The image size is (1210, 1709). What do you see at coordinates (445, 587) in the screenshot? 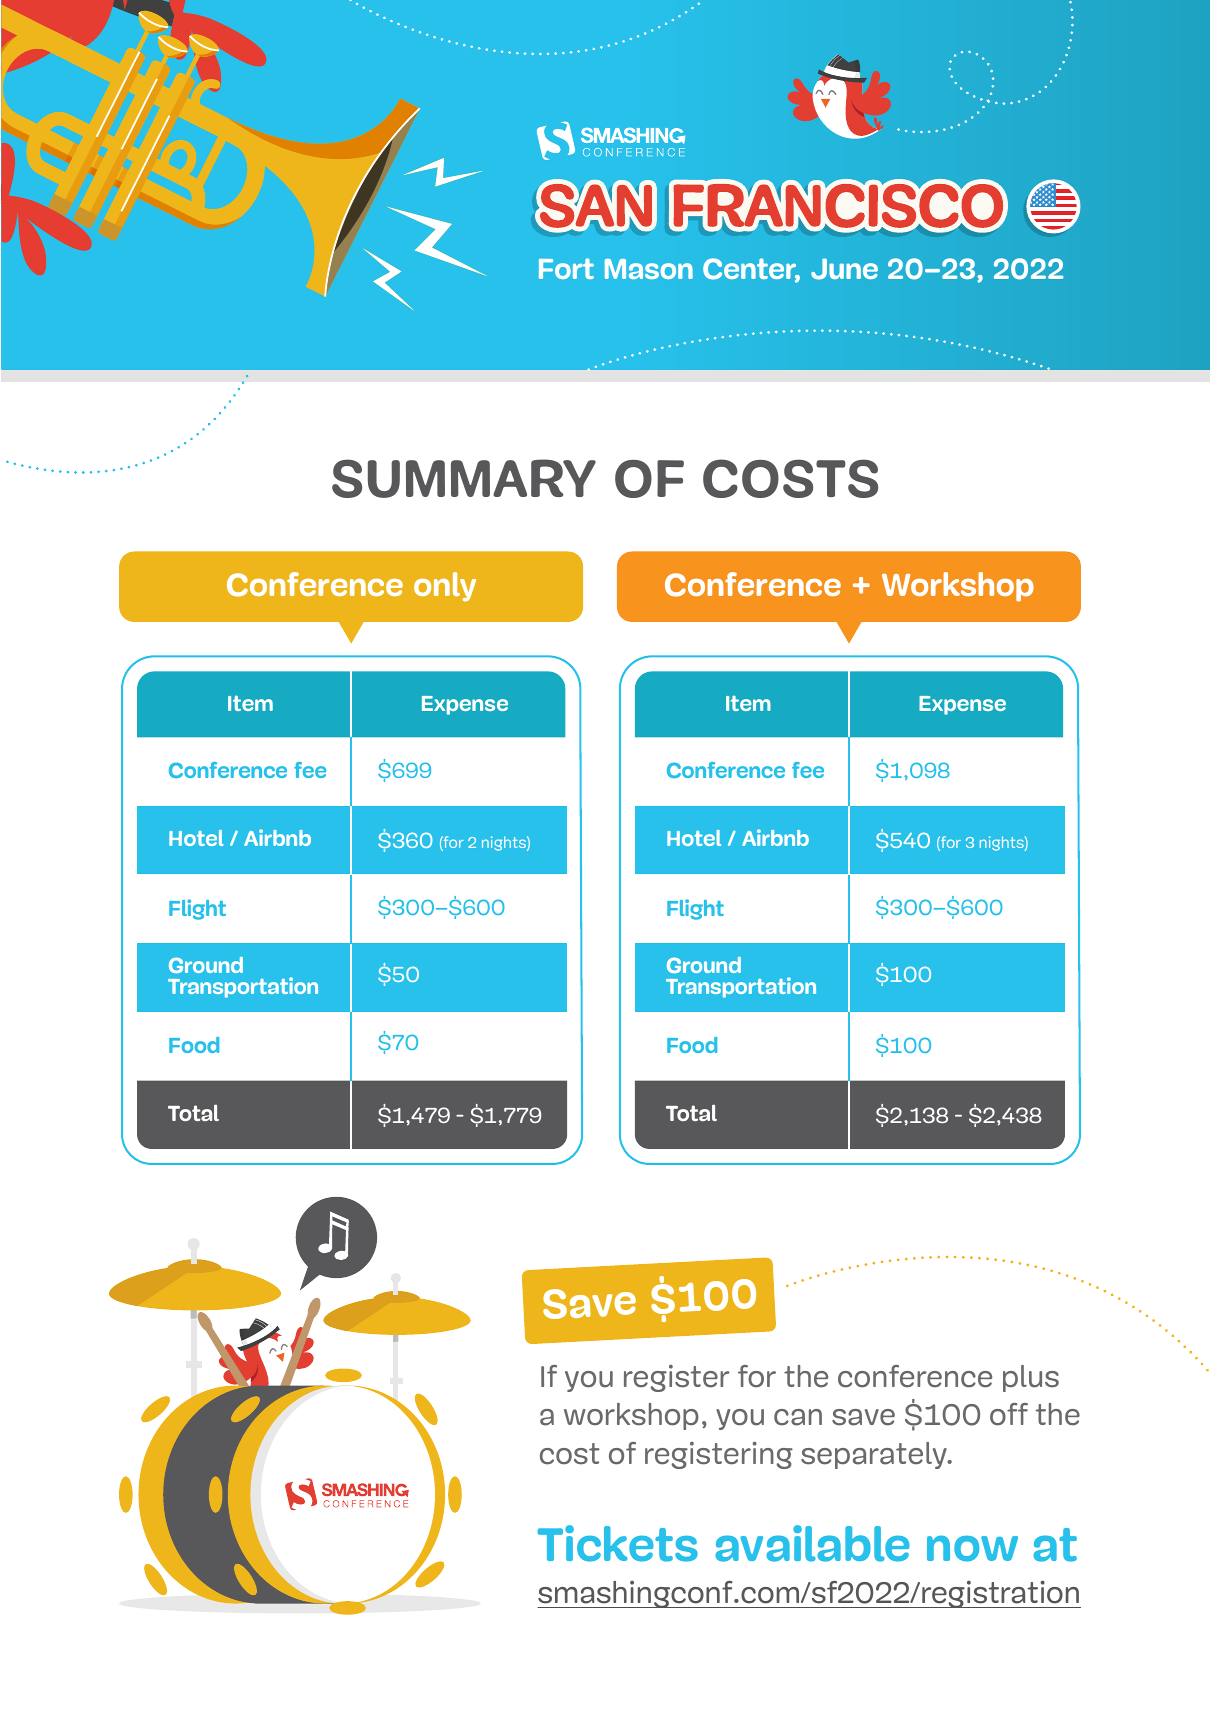
I see `only` at bounding box center [445, 587].
